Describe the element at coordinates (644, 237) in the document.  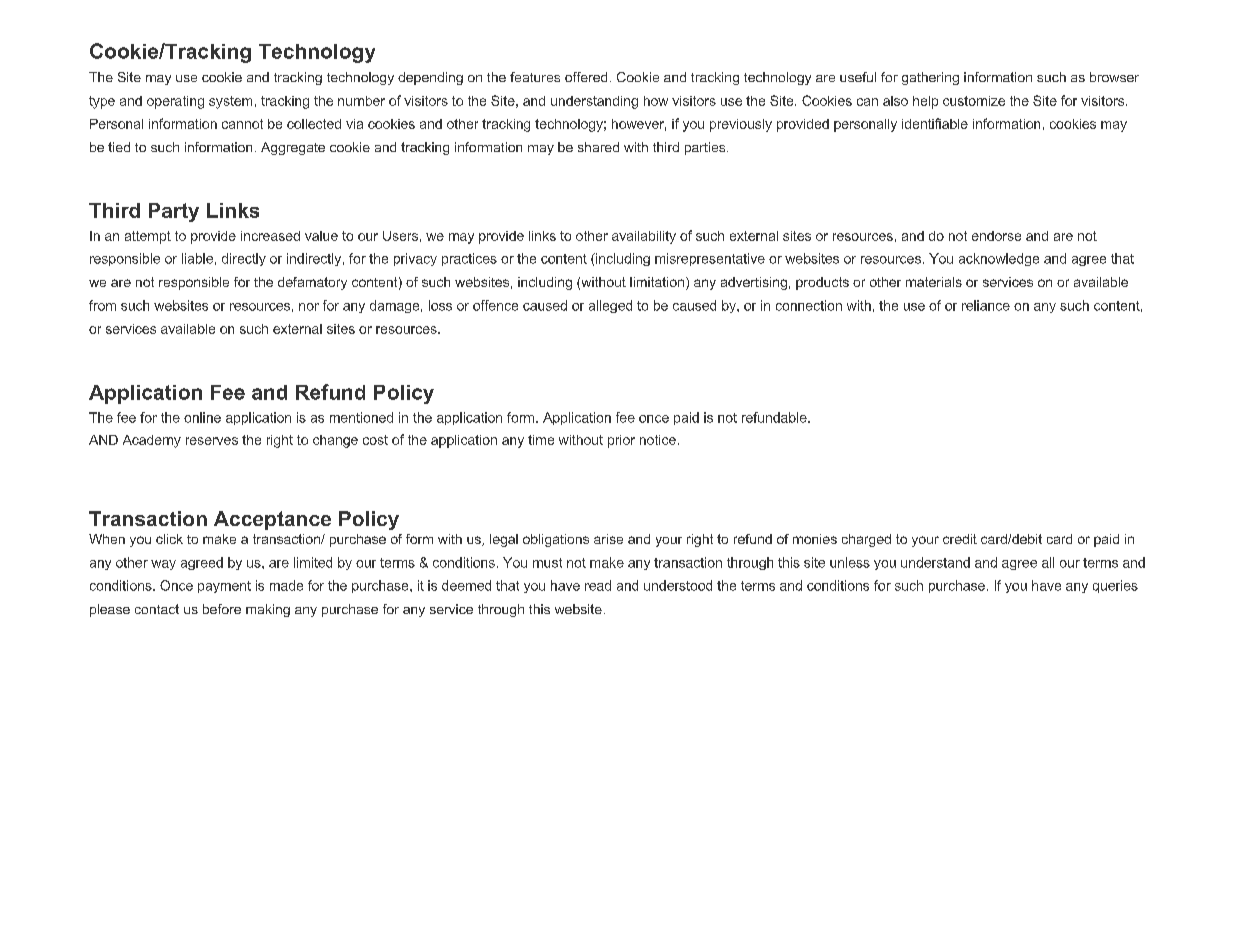
I see `availability` at that location.
